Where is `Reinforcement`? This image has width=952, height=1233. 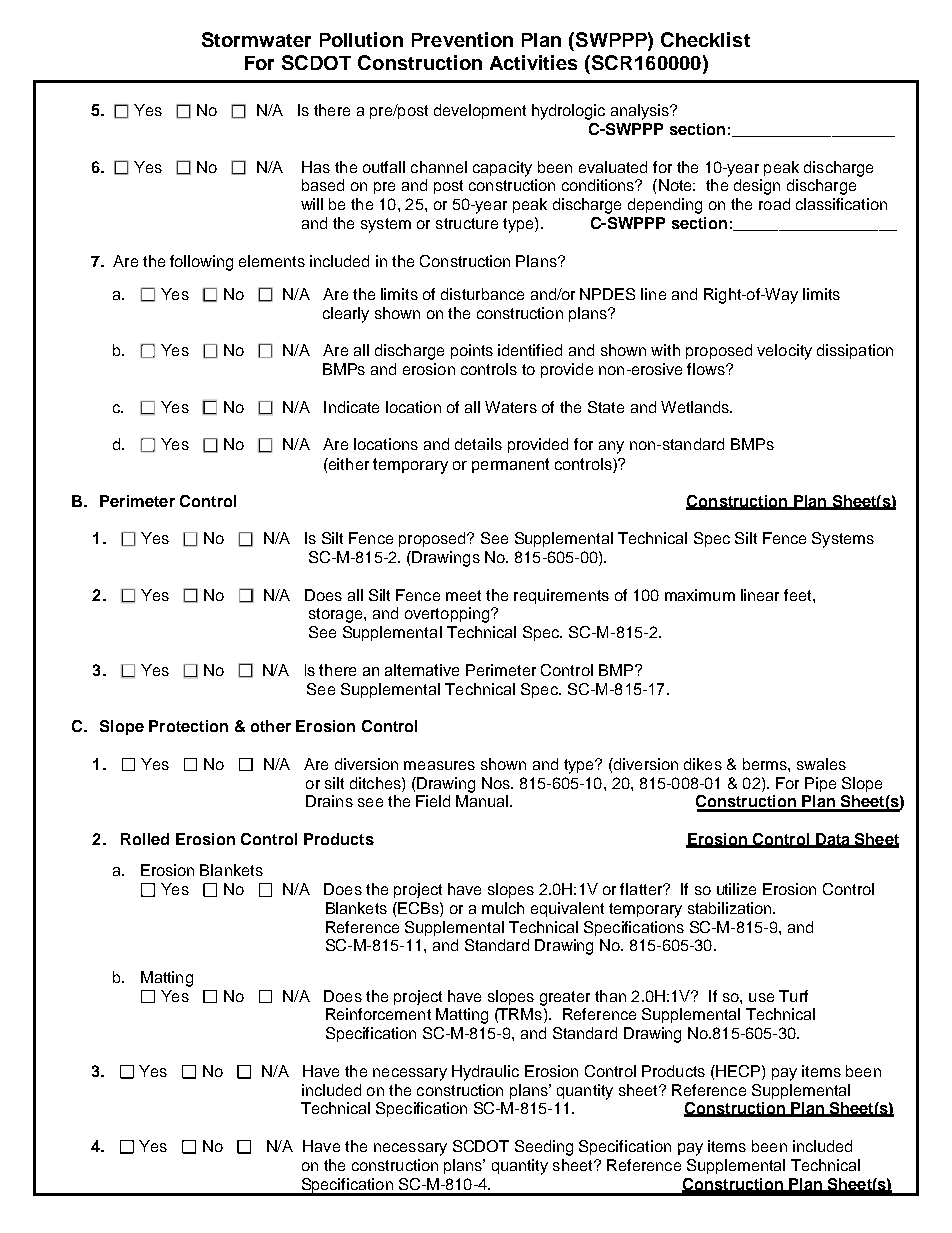 Reinforcement is located at coordinates (378, 1014).
